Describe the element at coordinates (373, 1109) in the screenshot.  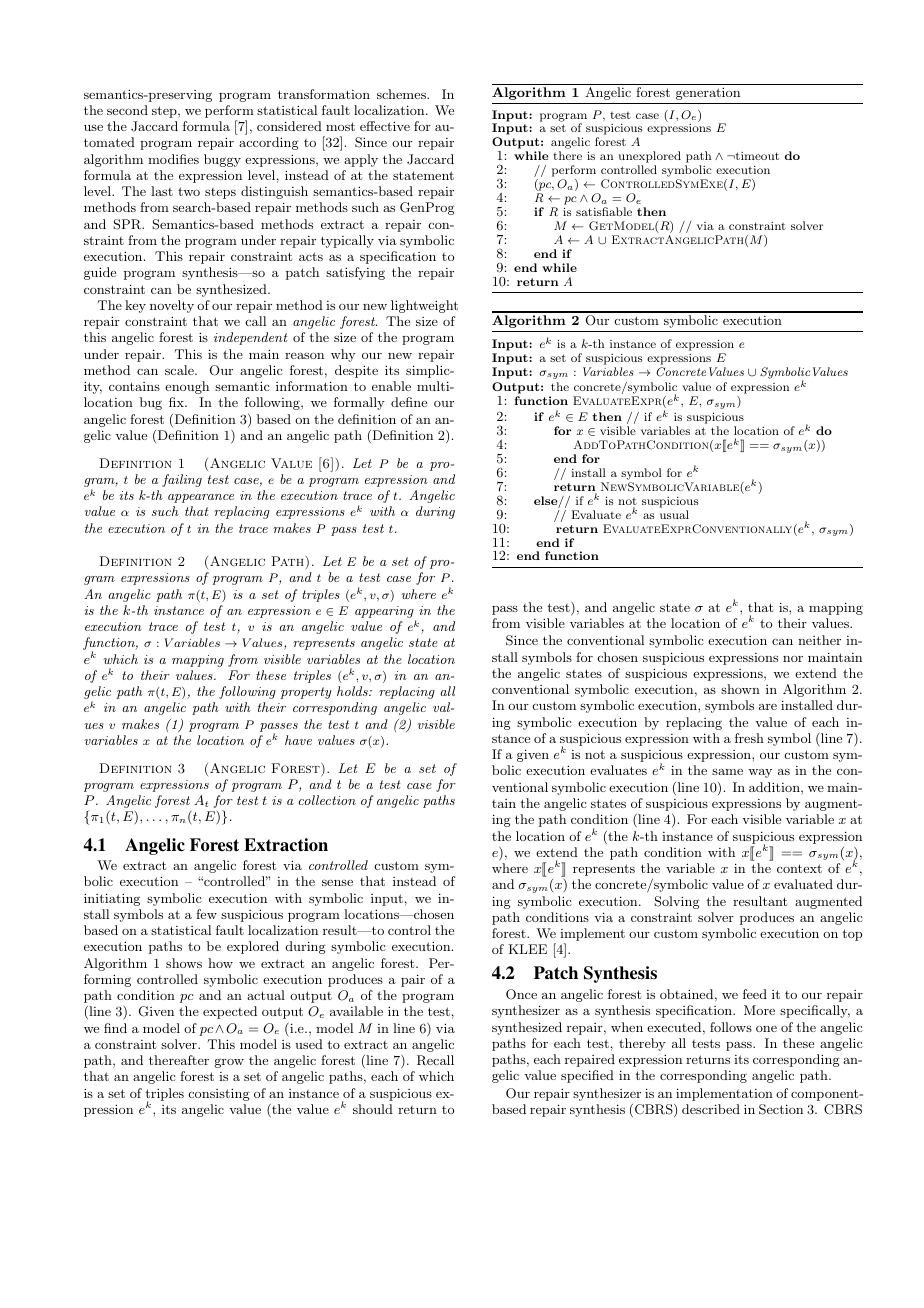
I see `should` at that location.
